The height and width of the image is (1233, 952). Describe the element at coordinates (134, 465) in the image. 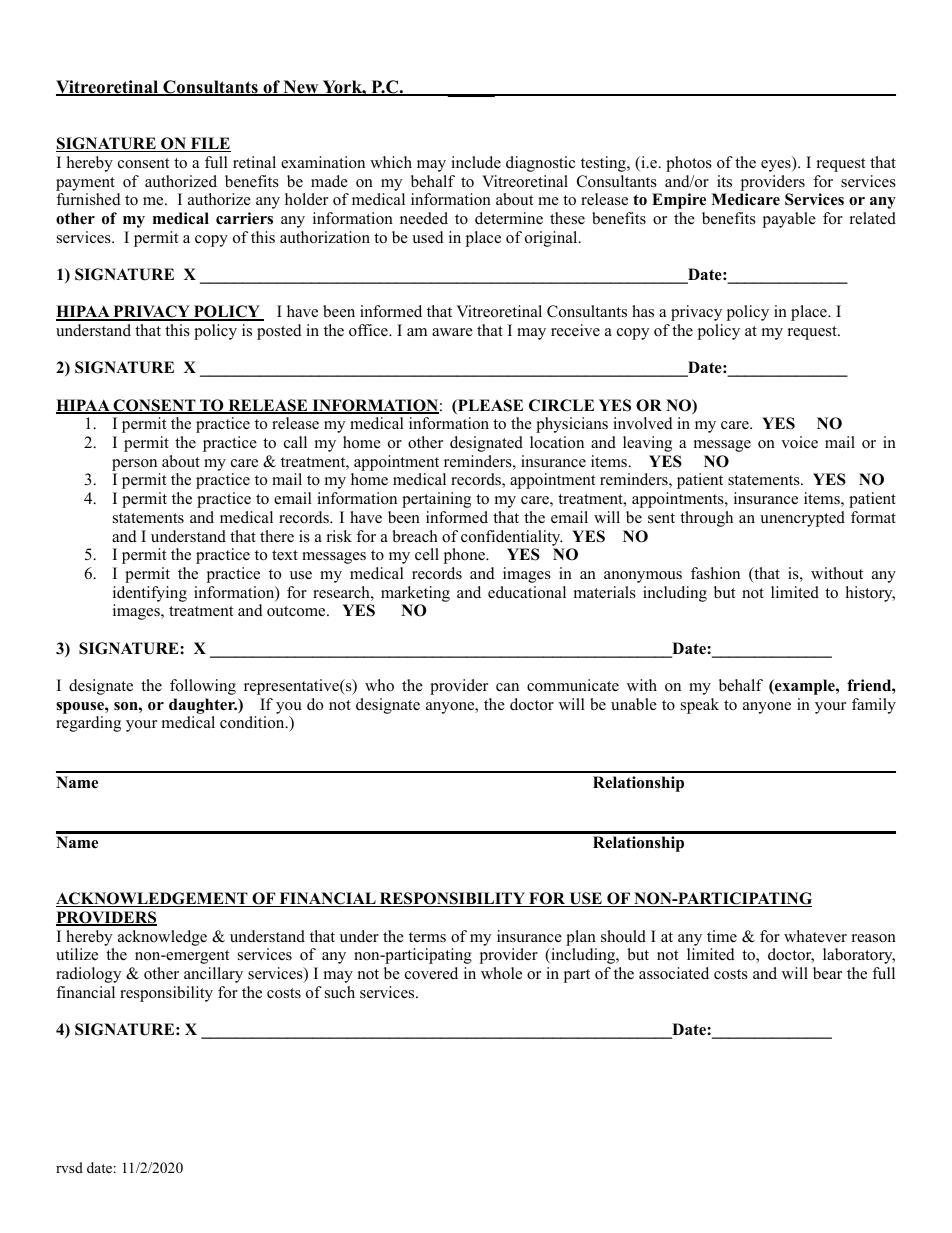

I see `person` at that location.
